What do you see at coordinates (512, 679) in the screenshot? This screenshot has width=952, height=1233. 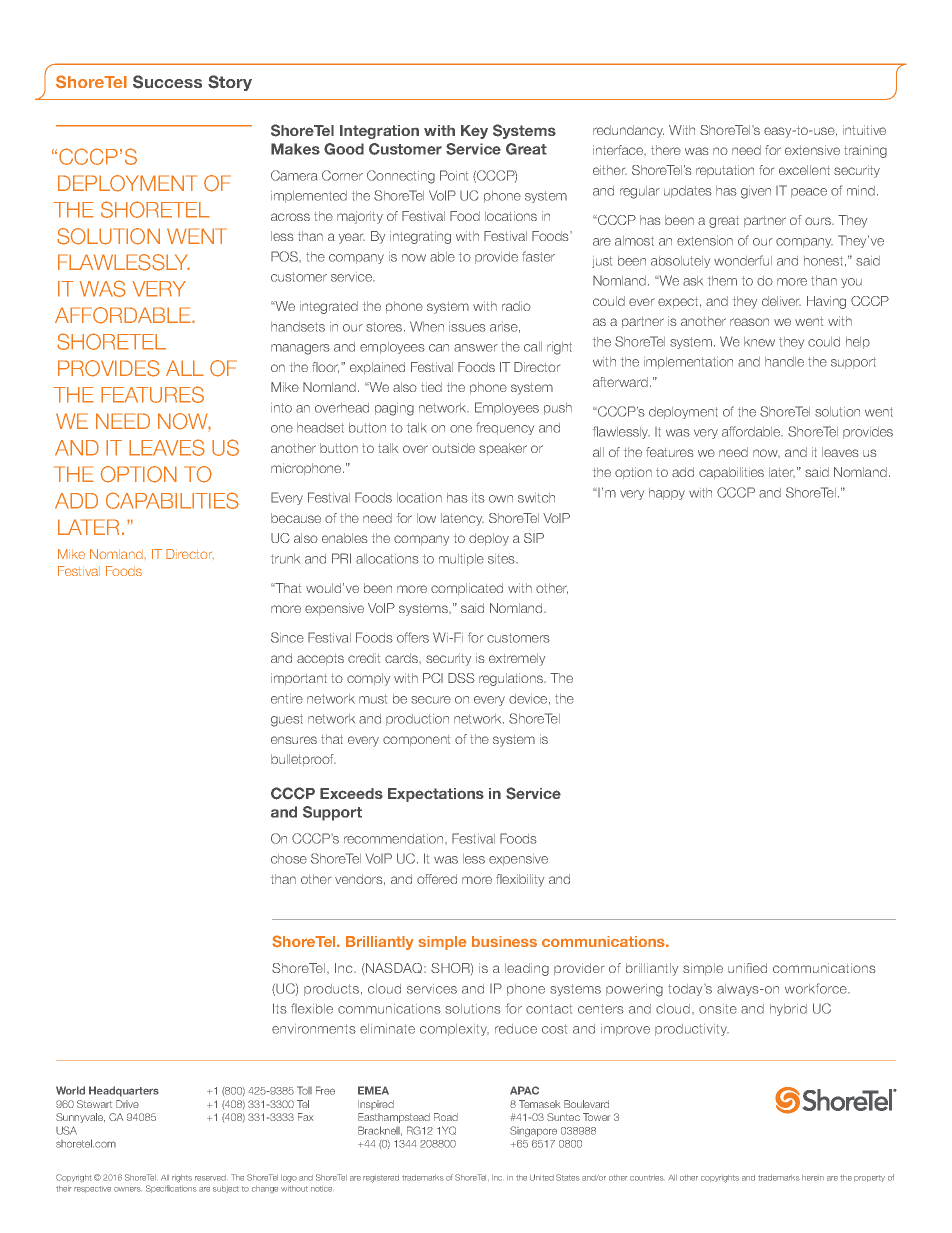 I see `regulations` at bounding box center [512, 679].
